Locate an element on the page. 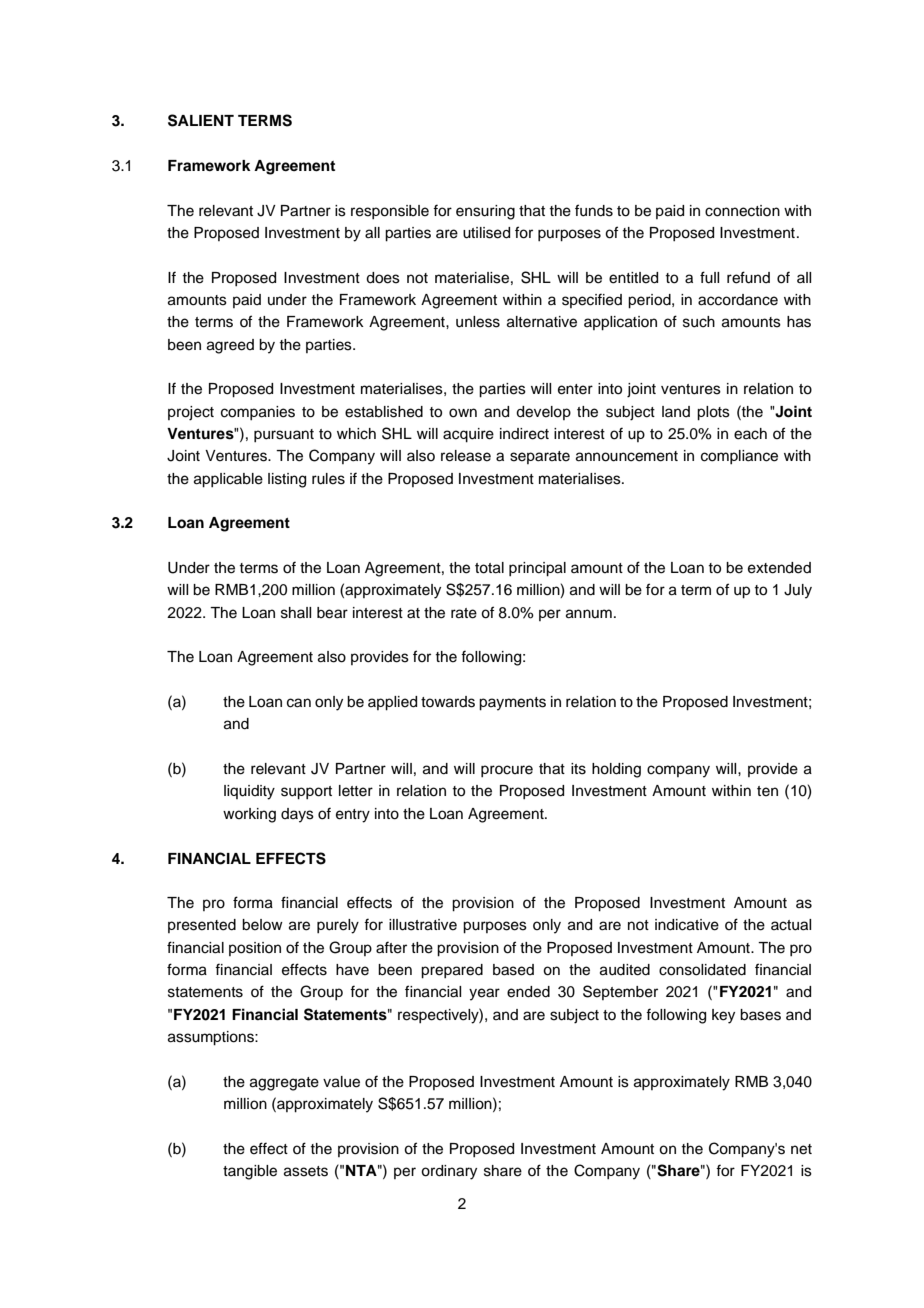  July is located at coordinates (798, 591).
